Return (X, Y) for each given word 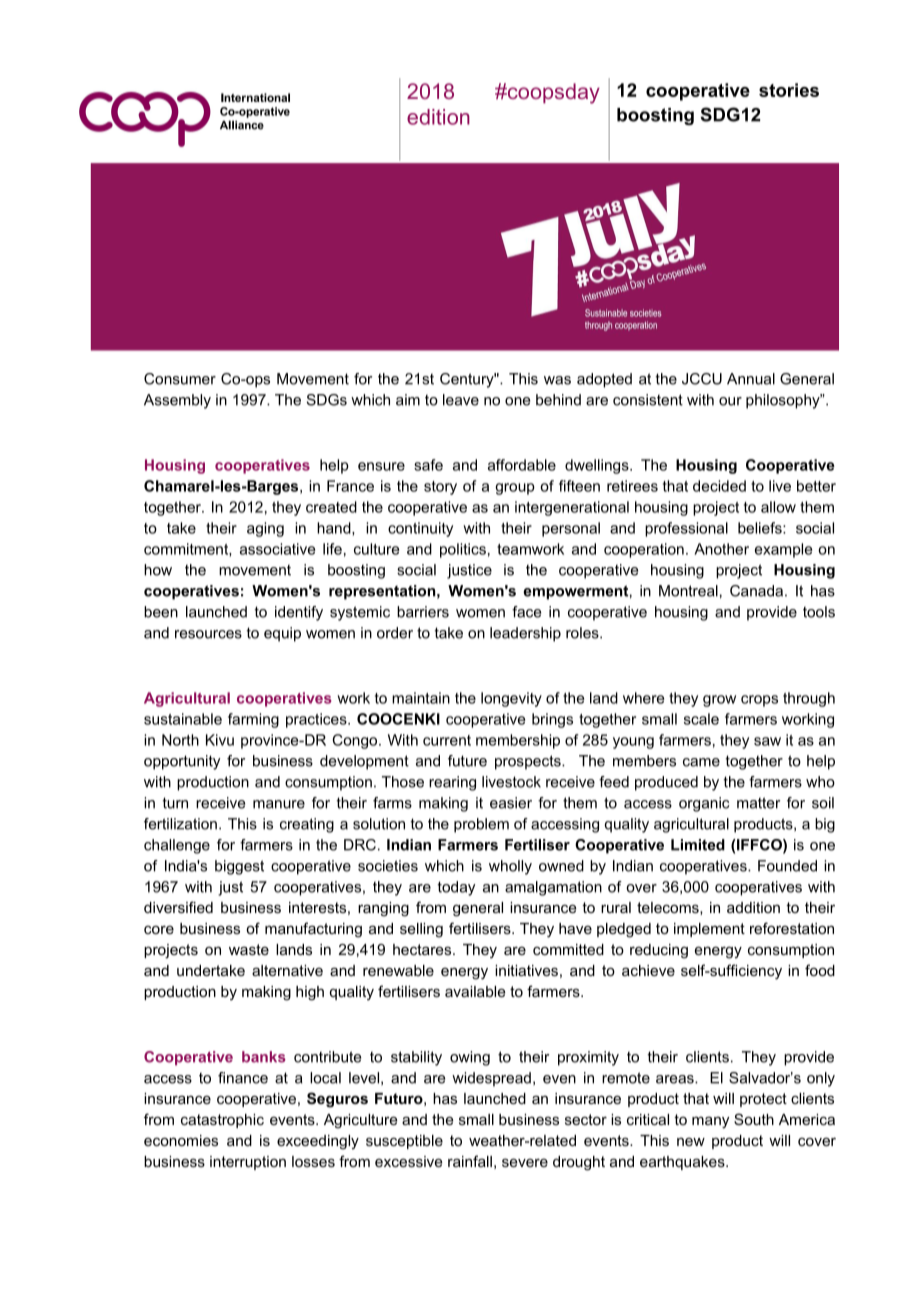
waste (249, 949)
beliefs (761, 528)
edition (438, 117)
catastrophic (222, 1121)
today (456, 888)
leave (461, 400)
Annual (751, 379)
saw (767, 741)
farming (253, 720)
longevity (511, 699)
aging (265, 529)
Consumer (180, 379)
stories (789, 90)
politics (463, 550)
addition (753, 907)
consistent (648, 400)
